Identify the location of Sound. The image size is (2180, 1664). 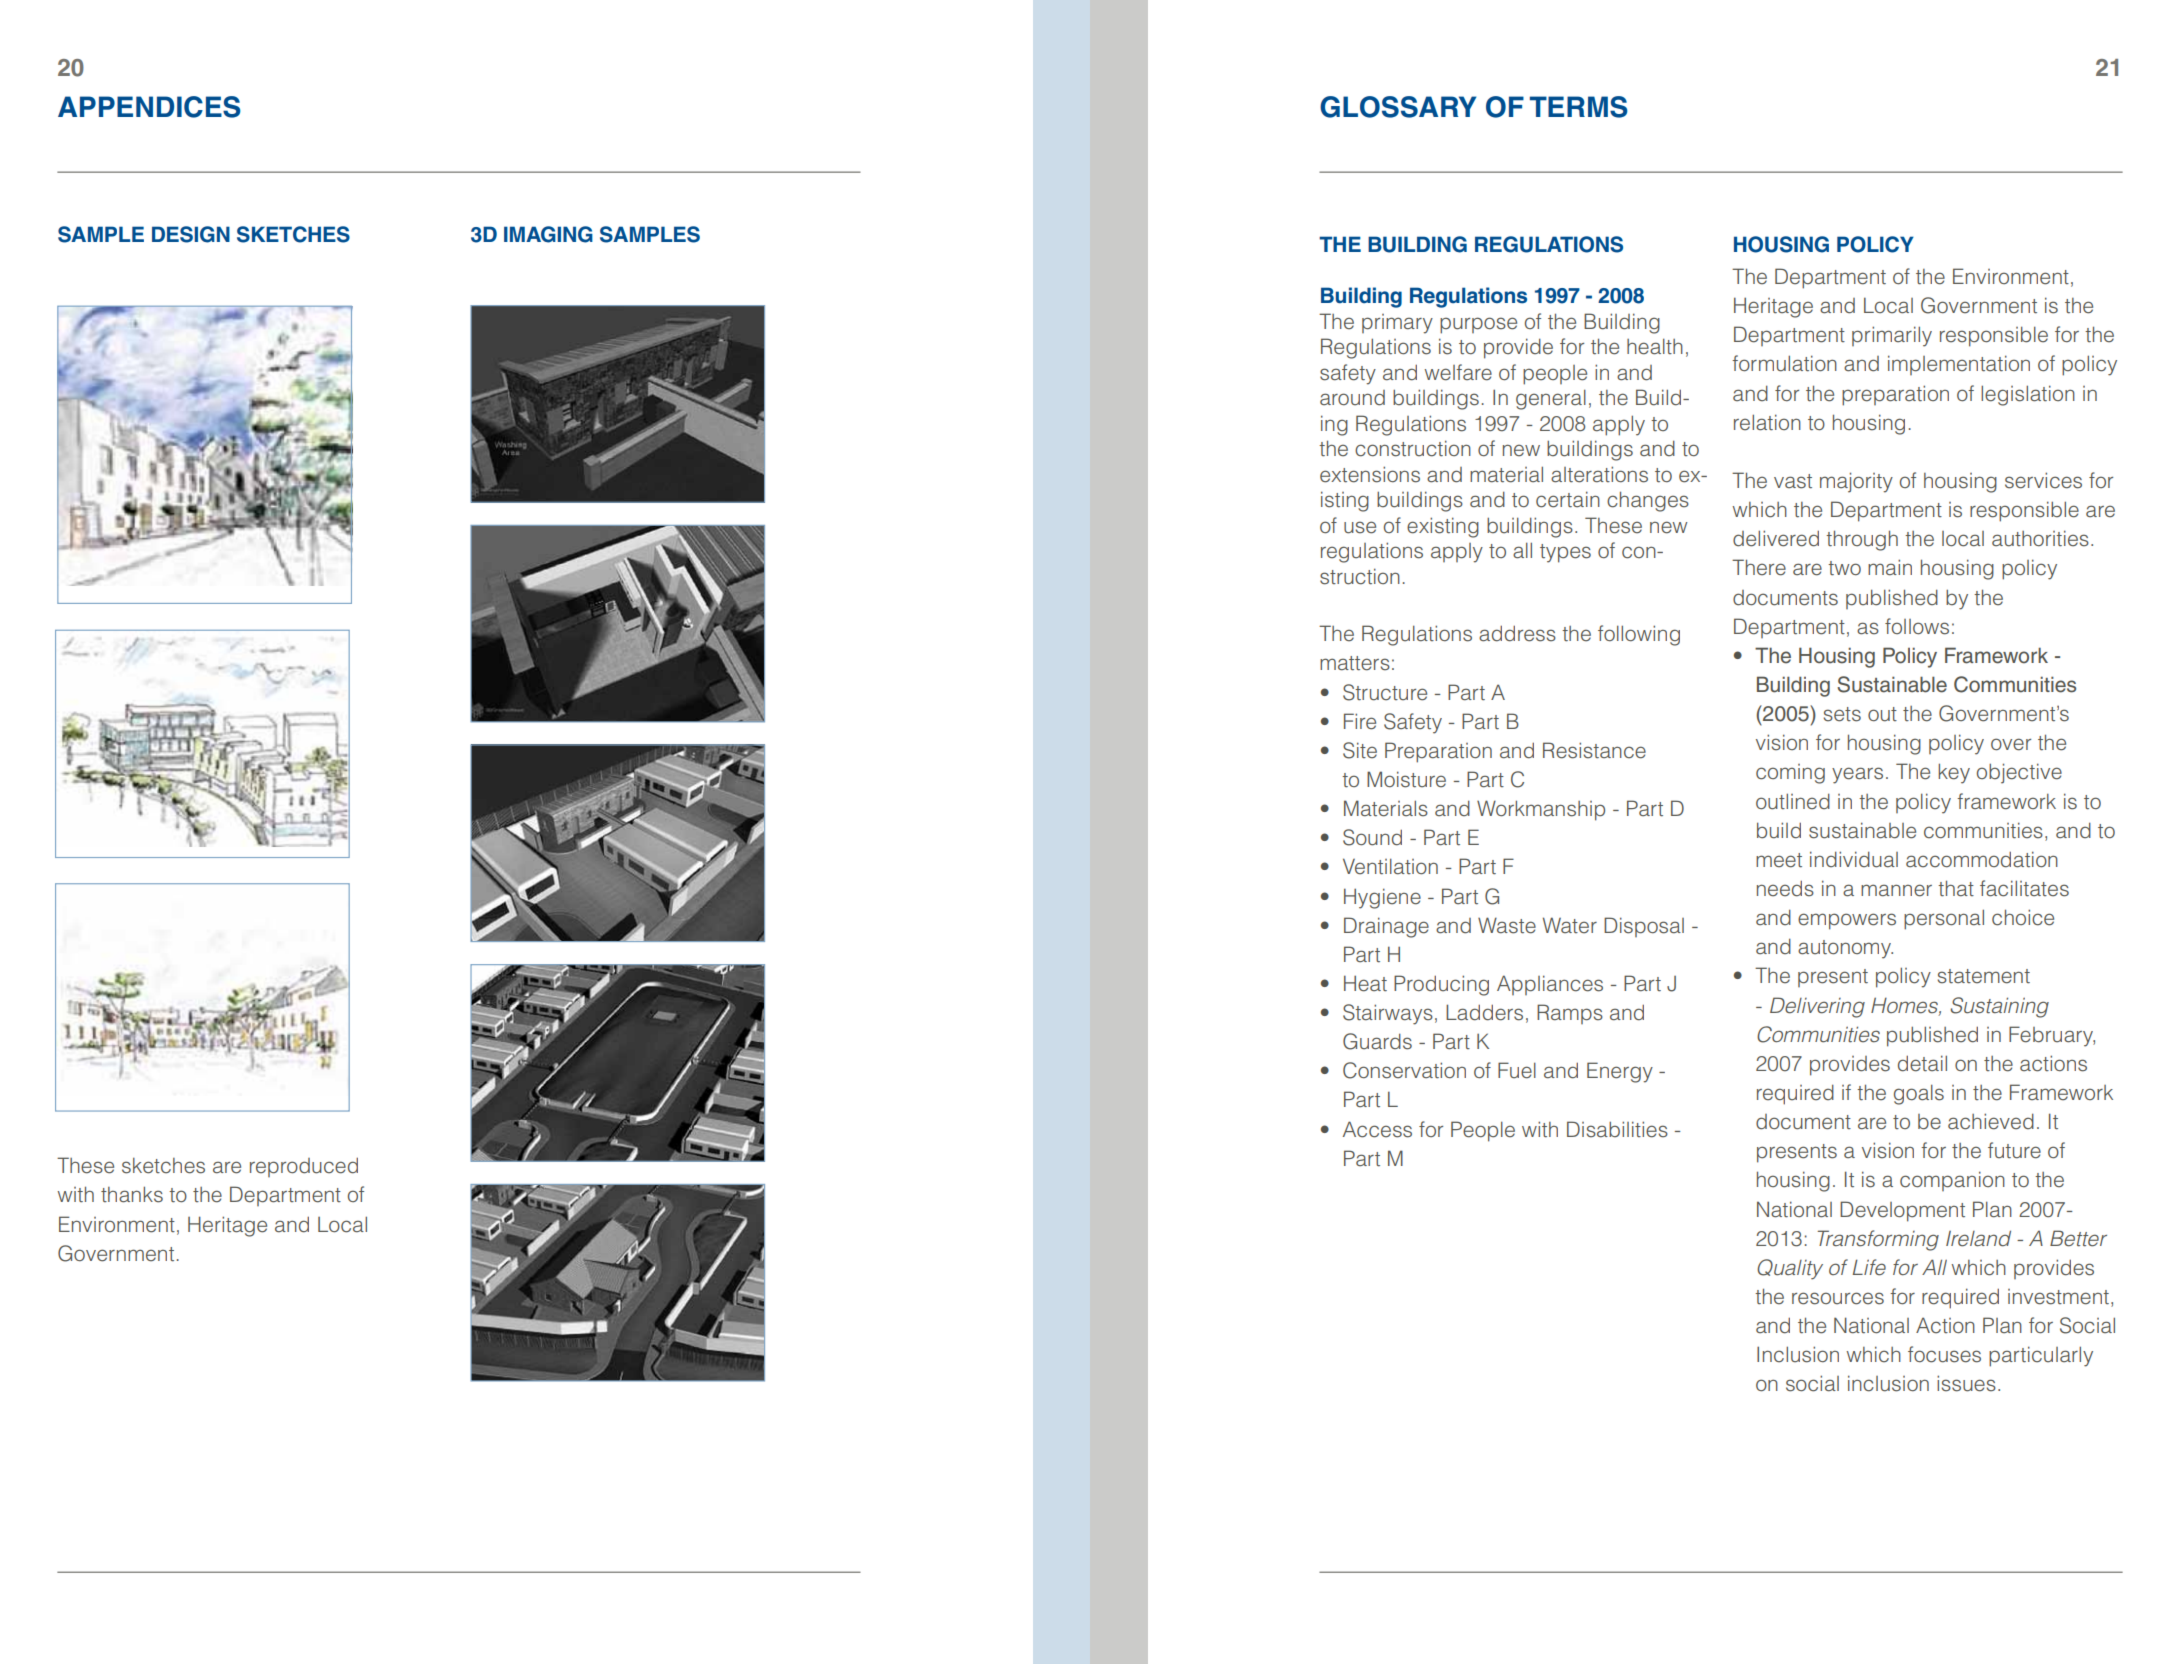
(1372, 837).
